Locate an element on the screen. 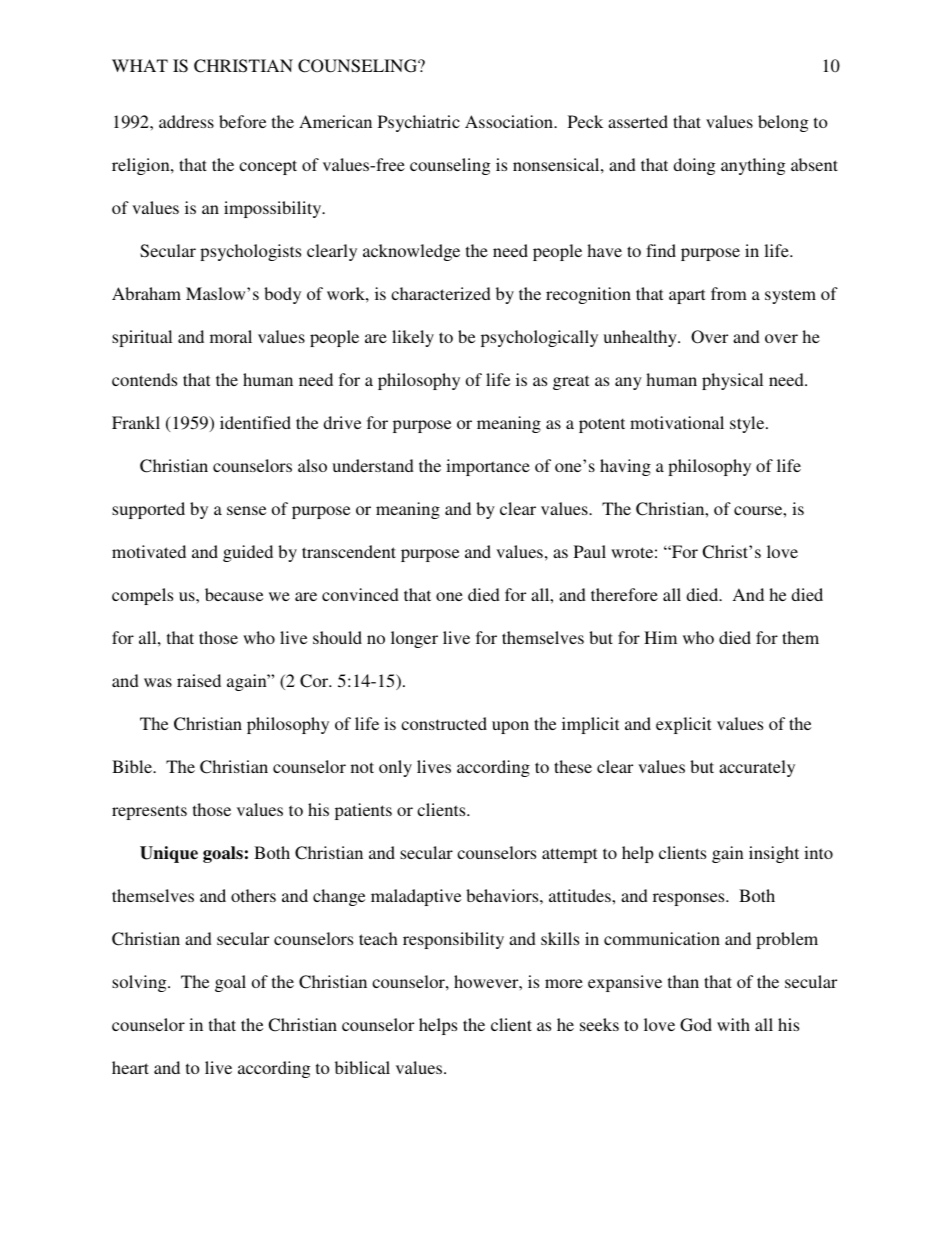 Image resolution: width=952 pixels, height=1233 pixels. heart is located at coordinates (130, 1067).
